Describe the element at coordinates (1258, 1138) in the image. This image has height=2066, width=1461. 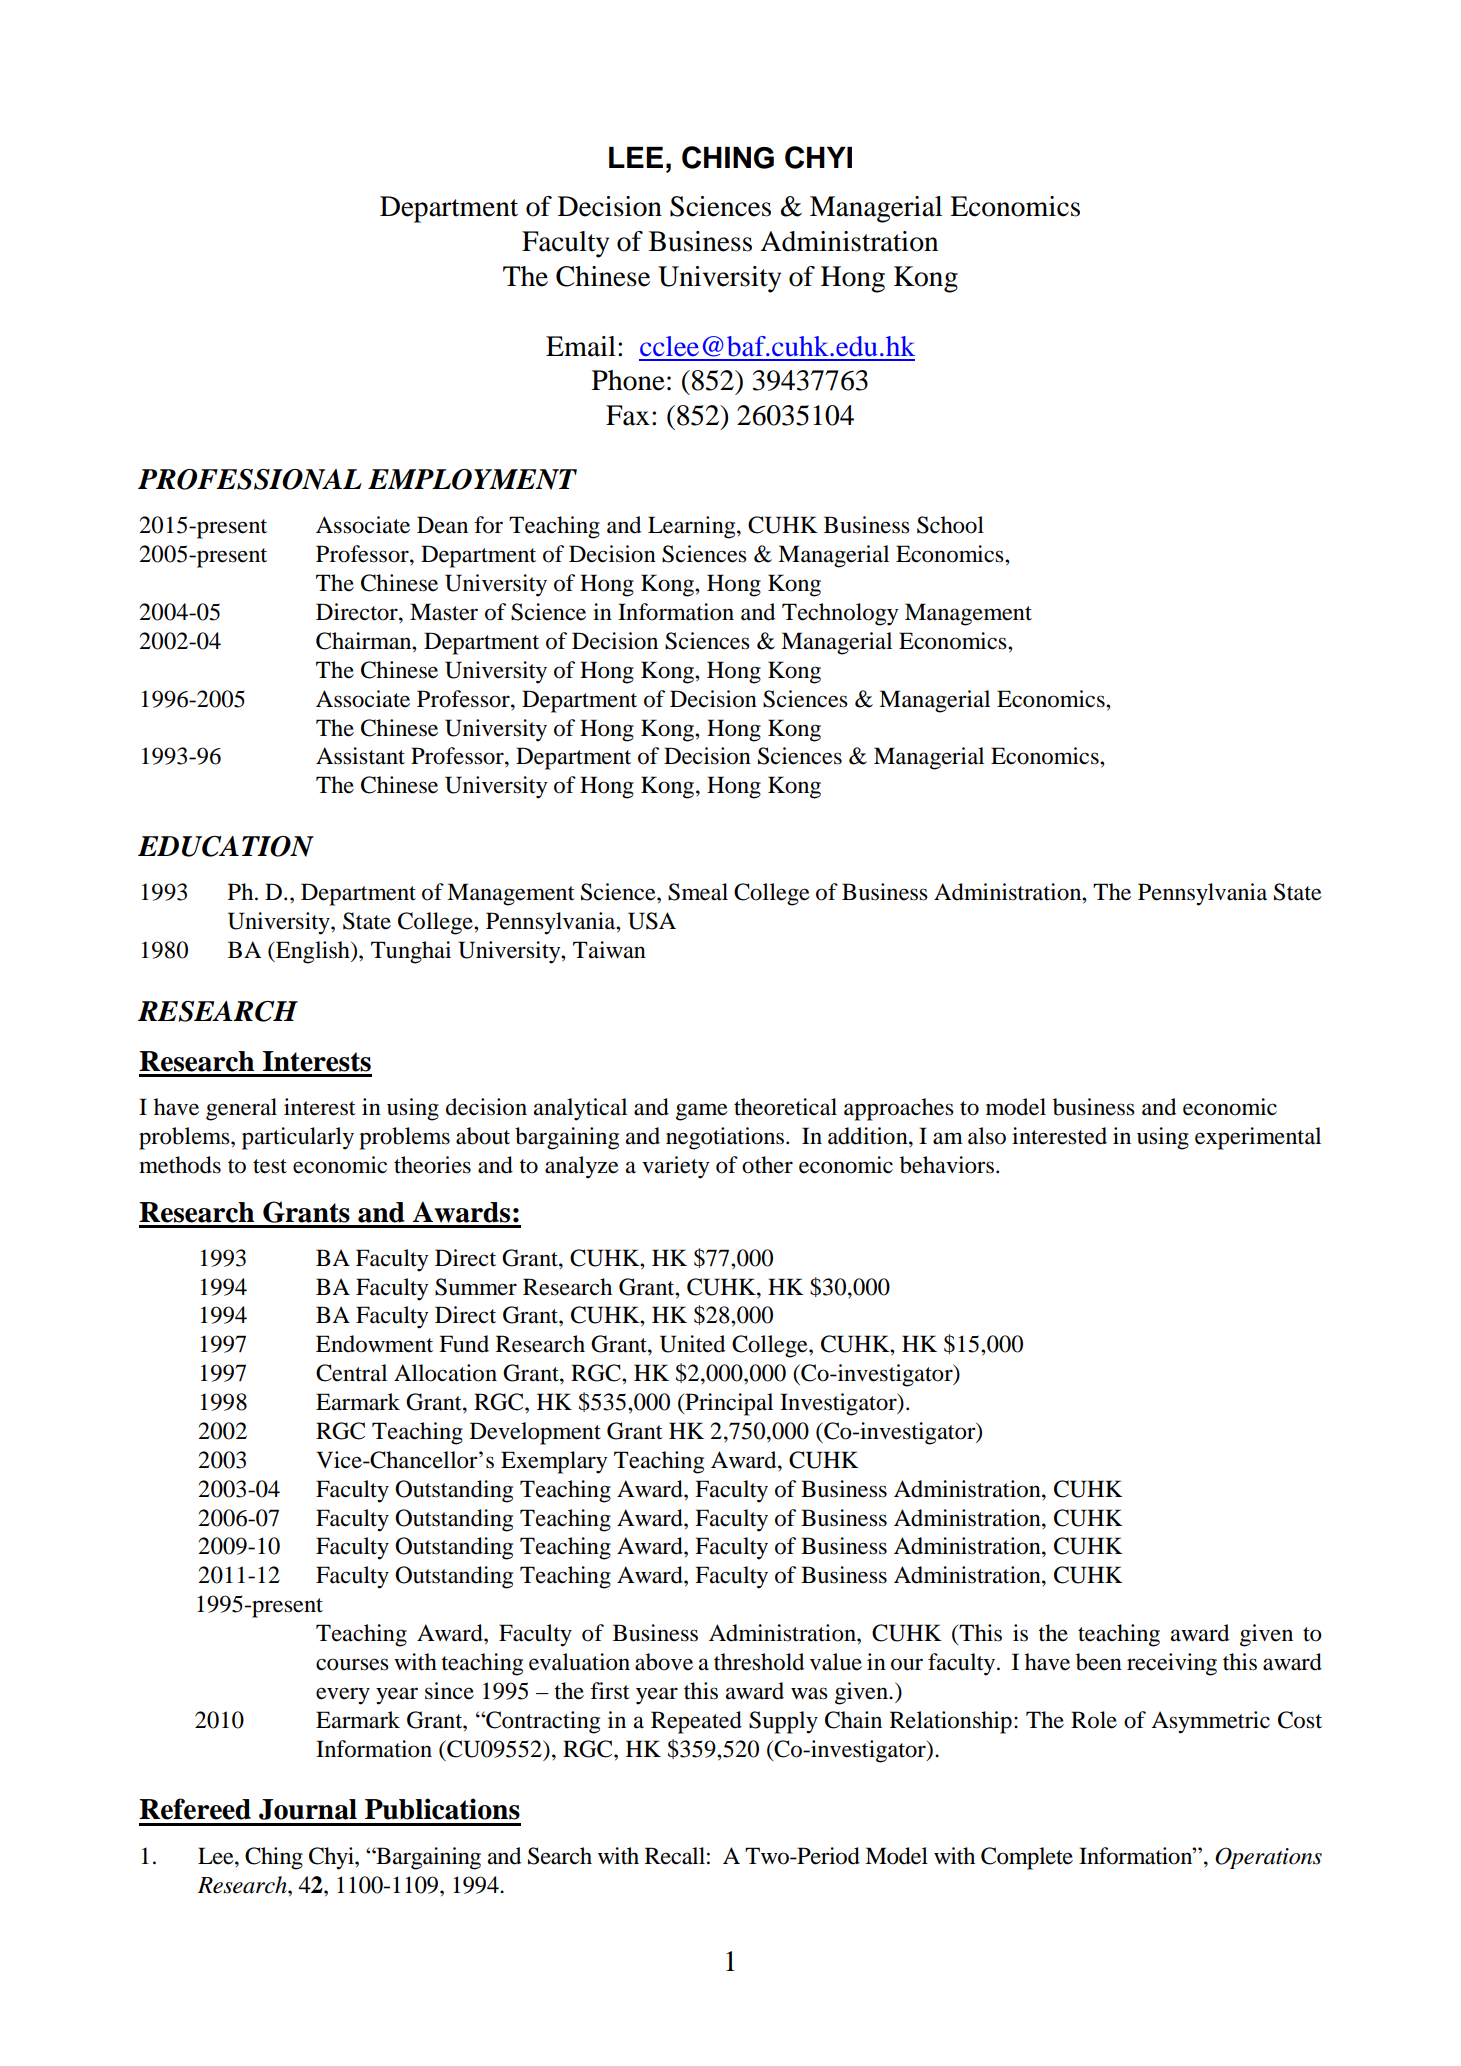
I see `experimental` at that location.
